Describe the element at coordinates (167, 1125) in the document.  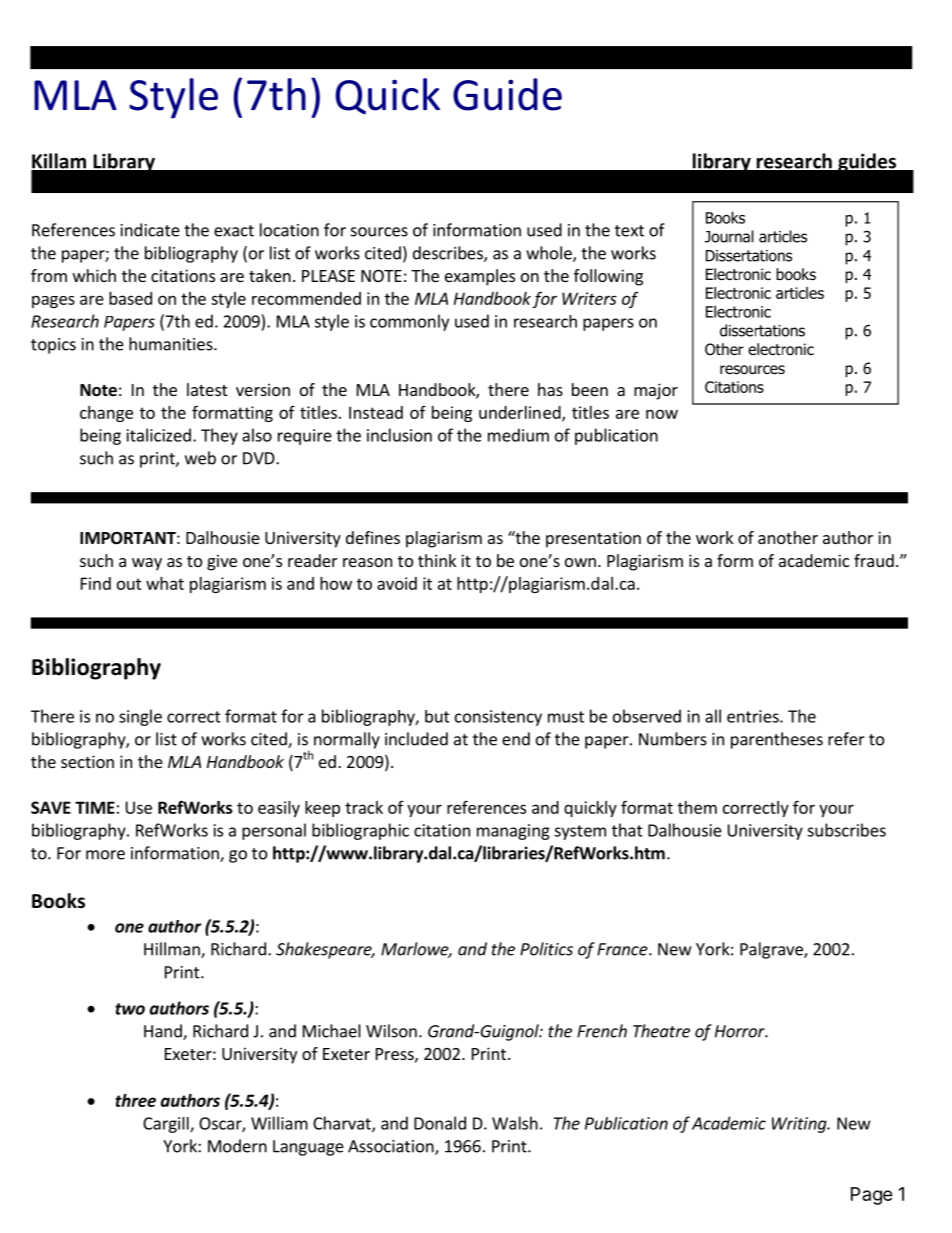
I see `Cargill` at that location.
